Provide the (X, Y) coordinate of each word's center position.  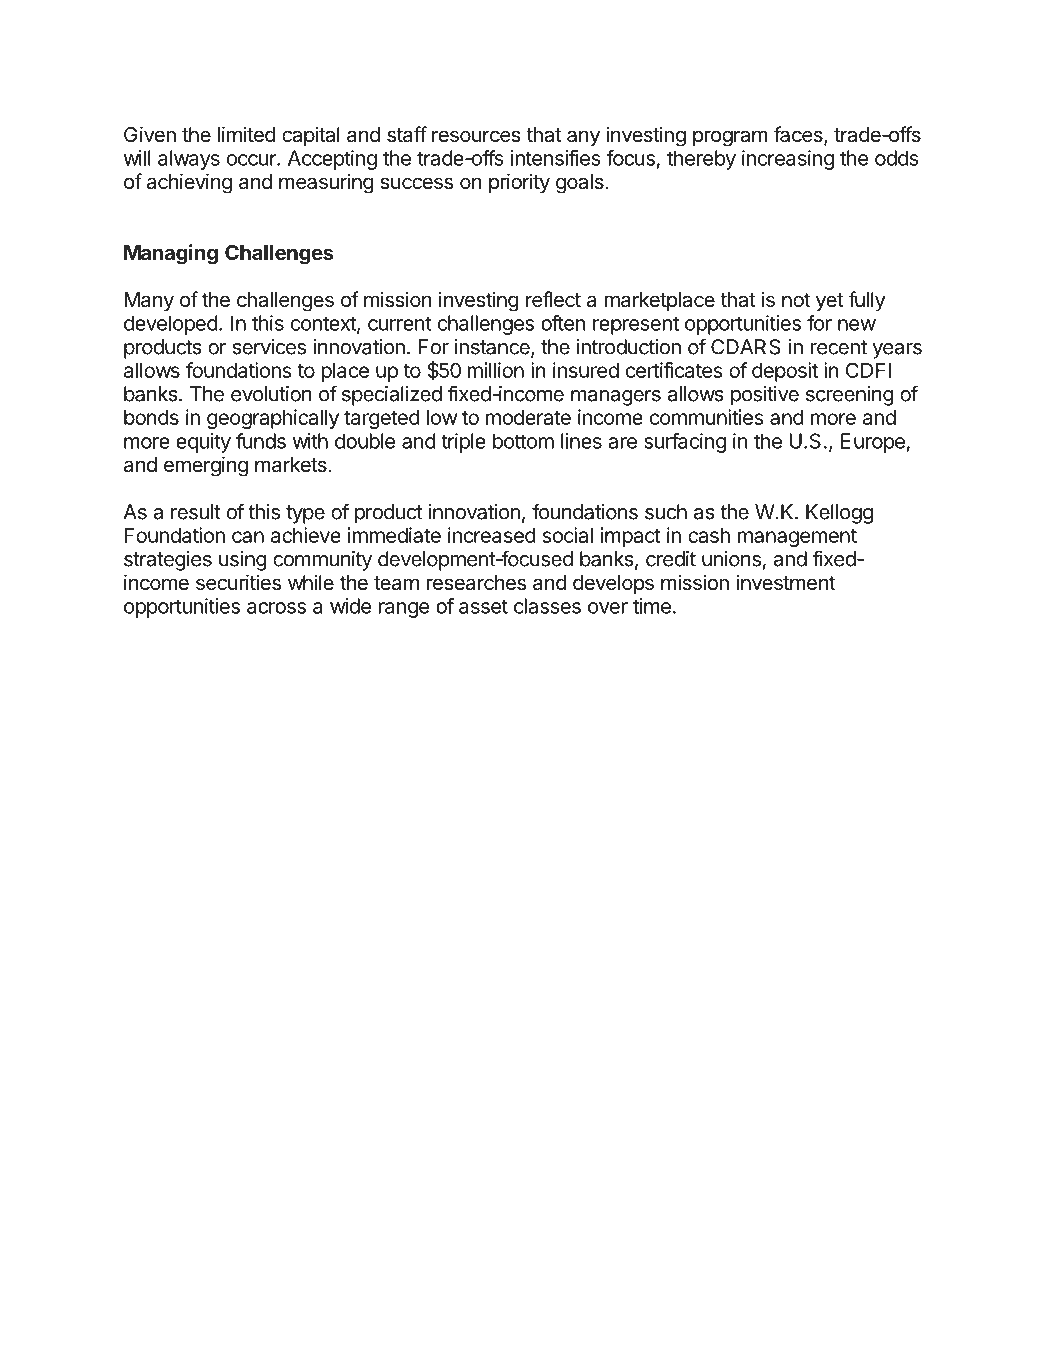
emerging (206, 466)
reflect (553, 299)
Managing (171, 254)
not (796, 300)
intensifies (556, 158)
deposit (785, 372)
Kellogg (839, 514)
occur (252, 160)
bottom (523, 441)
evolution (271, 394)
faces (799, 135)
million (496, 370)
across (276, 608)
